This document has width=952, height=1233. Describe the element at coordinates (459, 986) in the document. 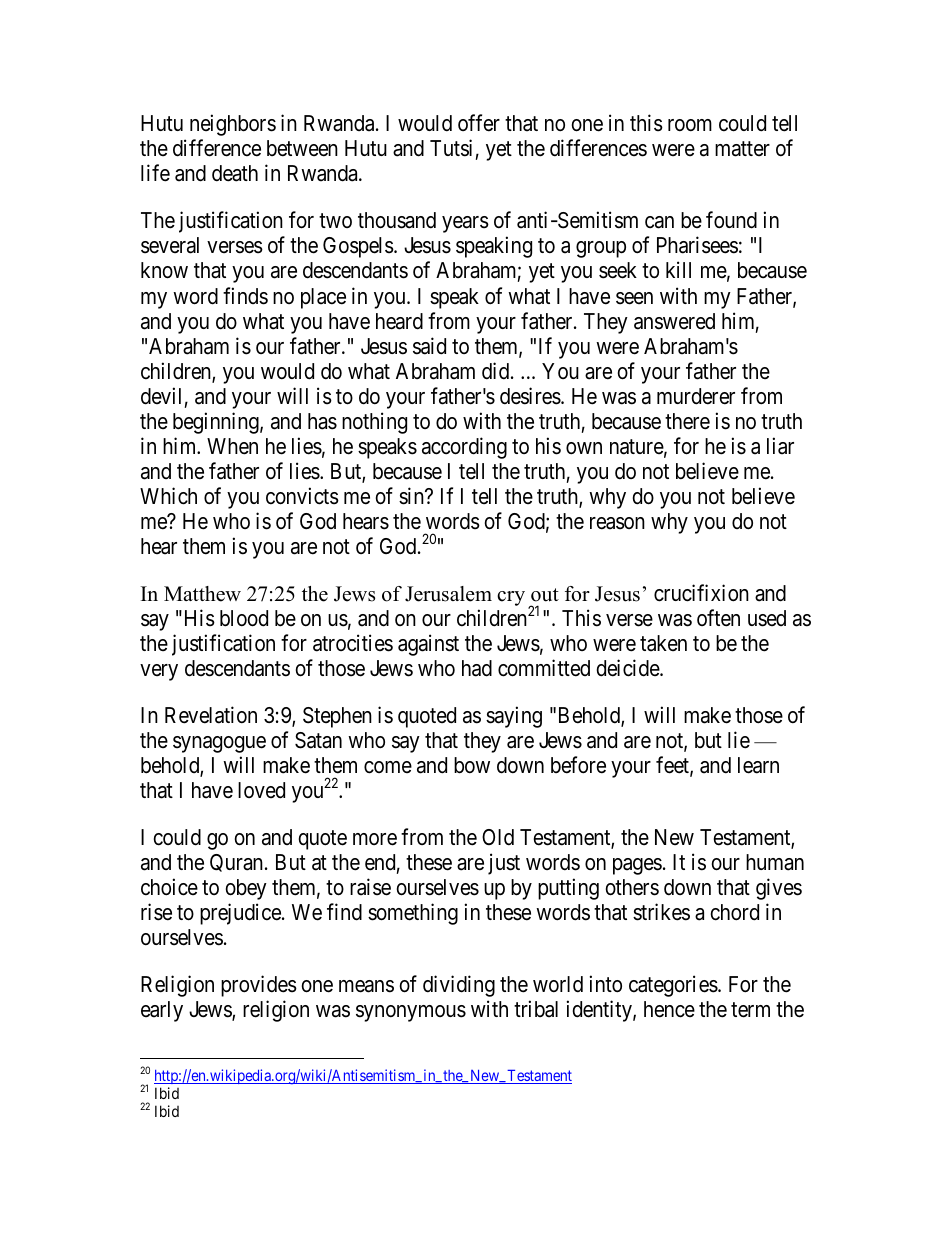

I see `dividing` at that location.
